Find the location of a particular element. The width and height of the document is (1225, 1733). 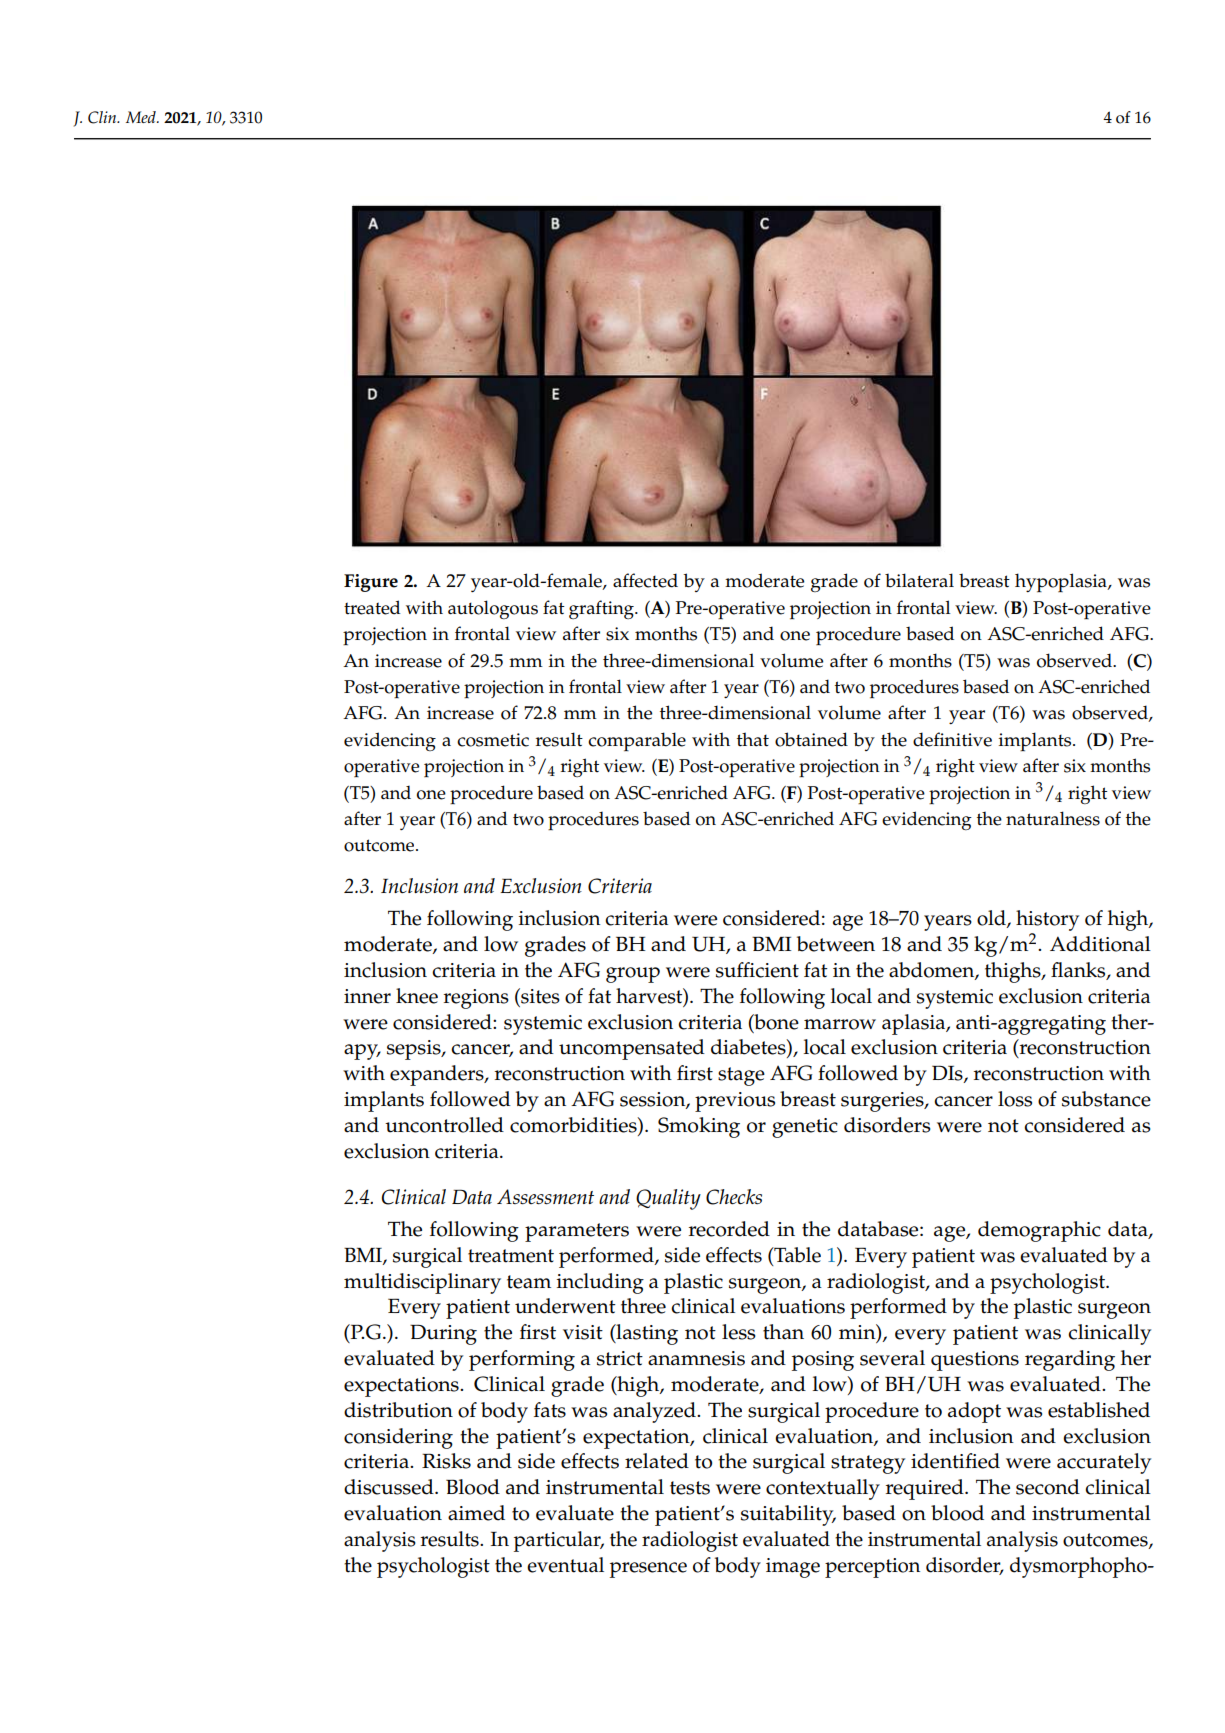

less is located at coordinates (739, 1332).
